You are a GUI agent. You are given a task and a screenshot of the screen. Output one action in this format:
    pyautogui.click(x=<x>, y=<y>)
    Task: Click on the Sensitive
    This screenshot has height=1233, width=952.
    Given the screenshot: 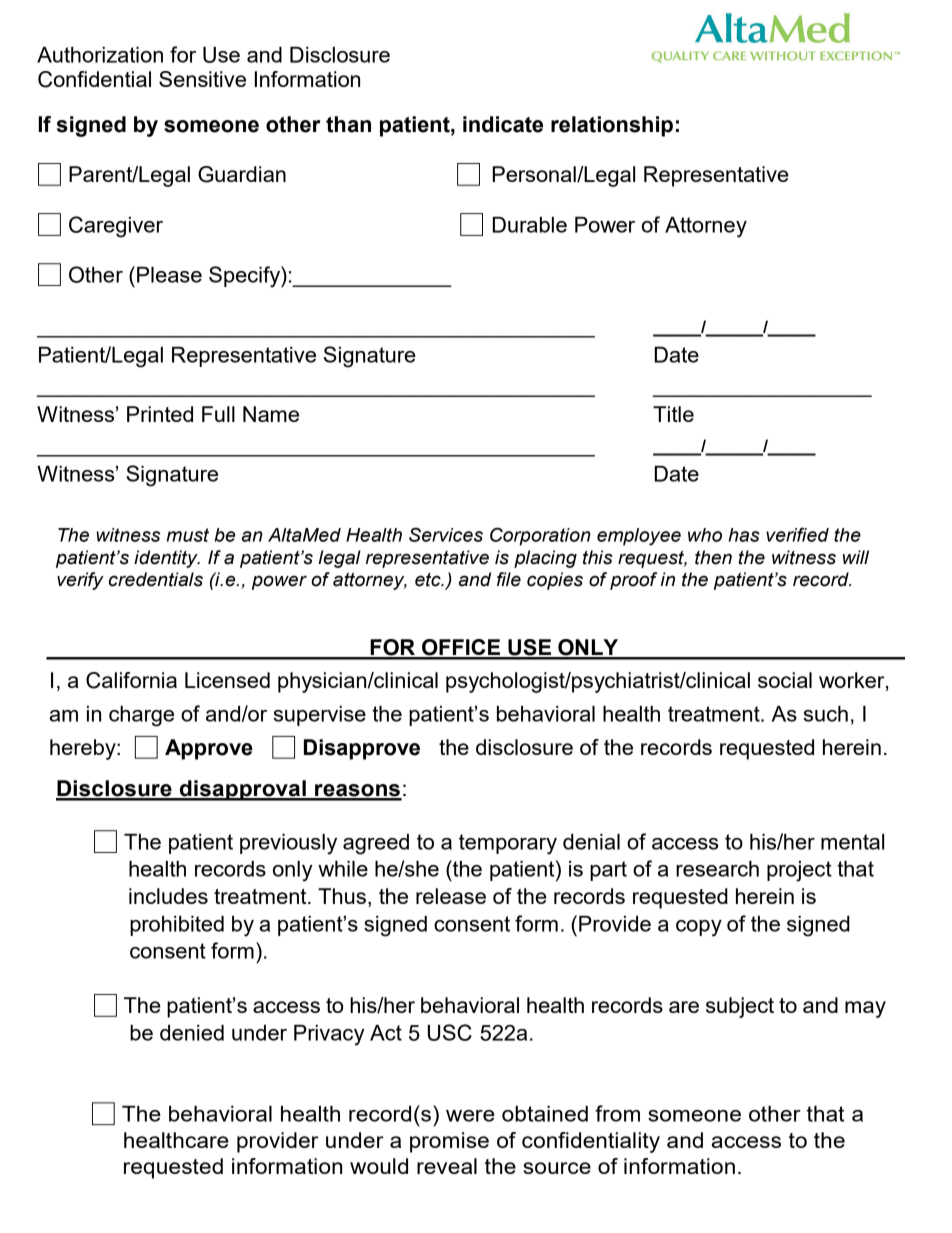 What is the action you would take?
    pyautogui.click(x=202, y=79)
